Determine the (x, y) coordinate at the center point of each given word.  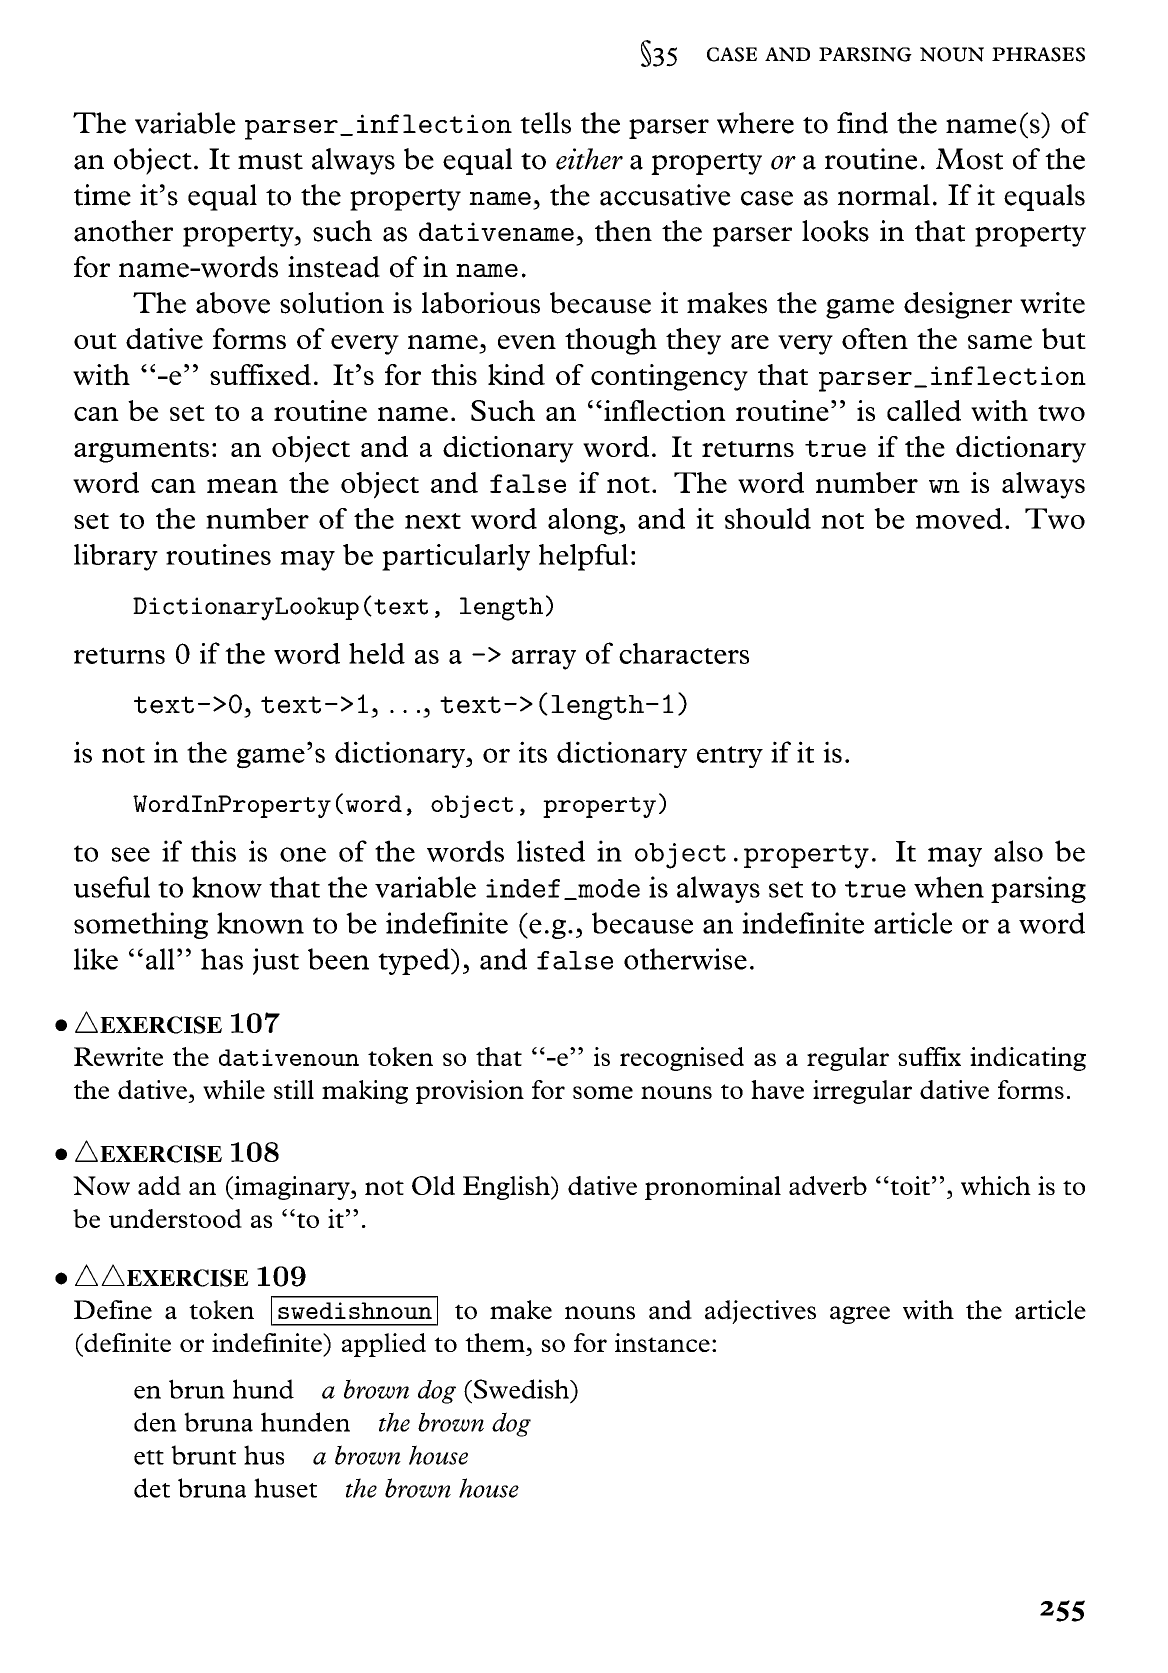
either (589, 159)
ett (149, 1457)
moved (959, 518)
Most (969, 159)
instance (662, 1342)
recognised (682, 1059)
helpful (583, 557)
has (222, 959)
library (116, 557)
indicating (1028, 1059)
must (270, 161)
